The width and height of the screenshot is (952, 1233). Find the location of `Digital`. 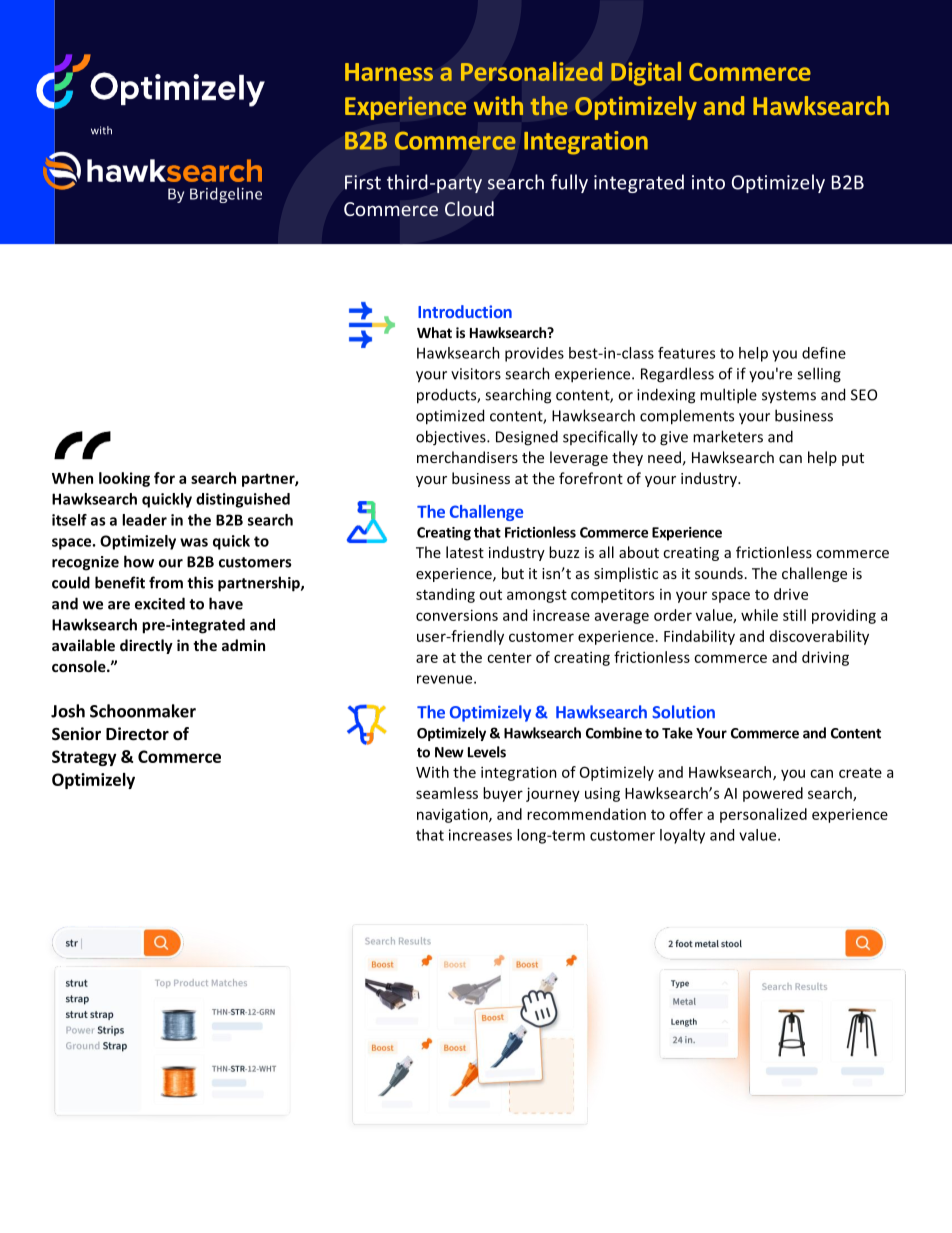

Digital is located at coordinates (646, 74).
